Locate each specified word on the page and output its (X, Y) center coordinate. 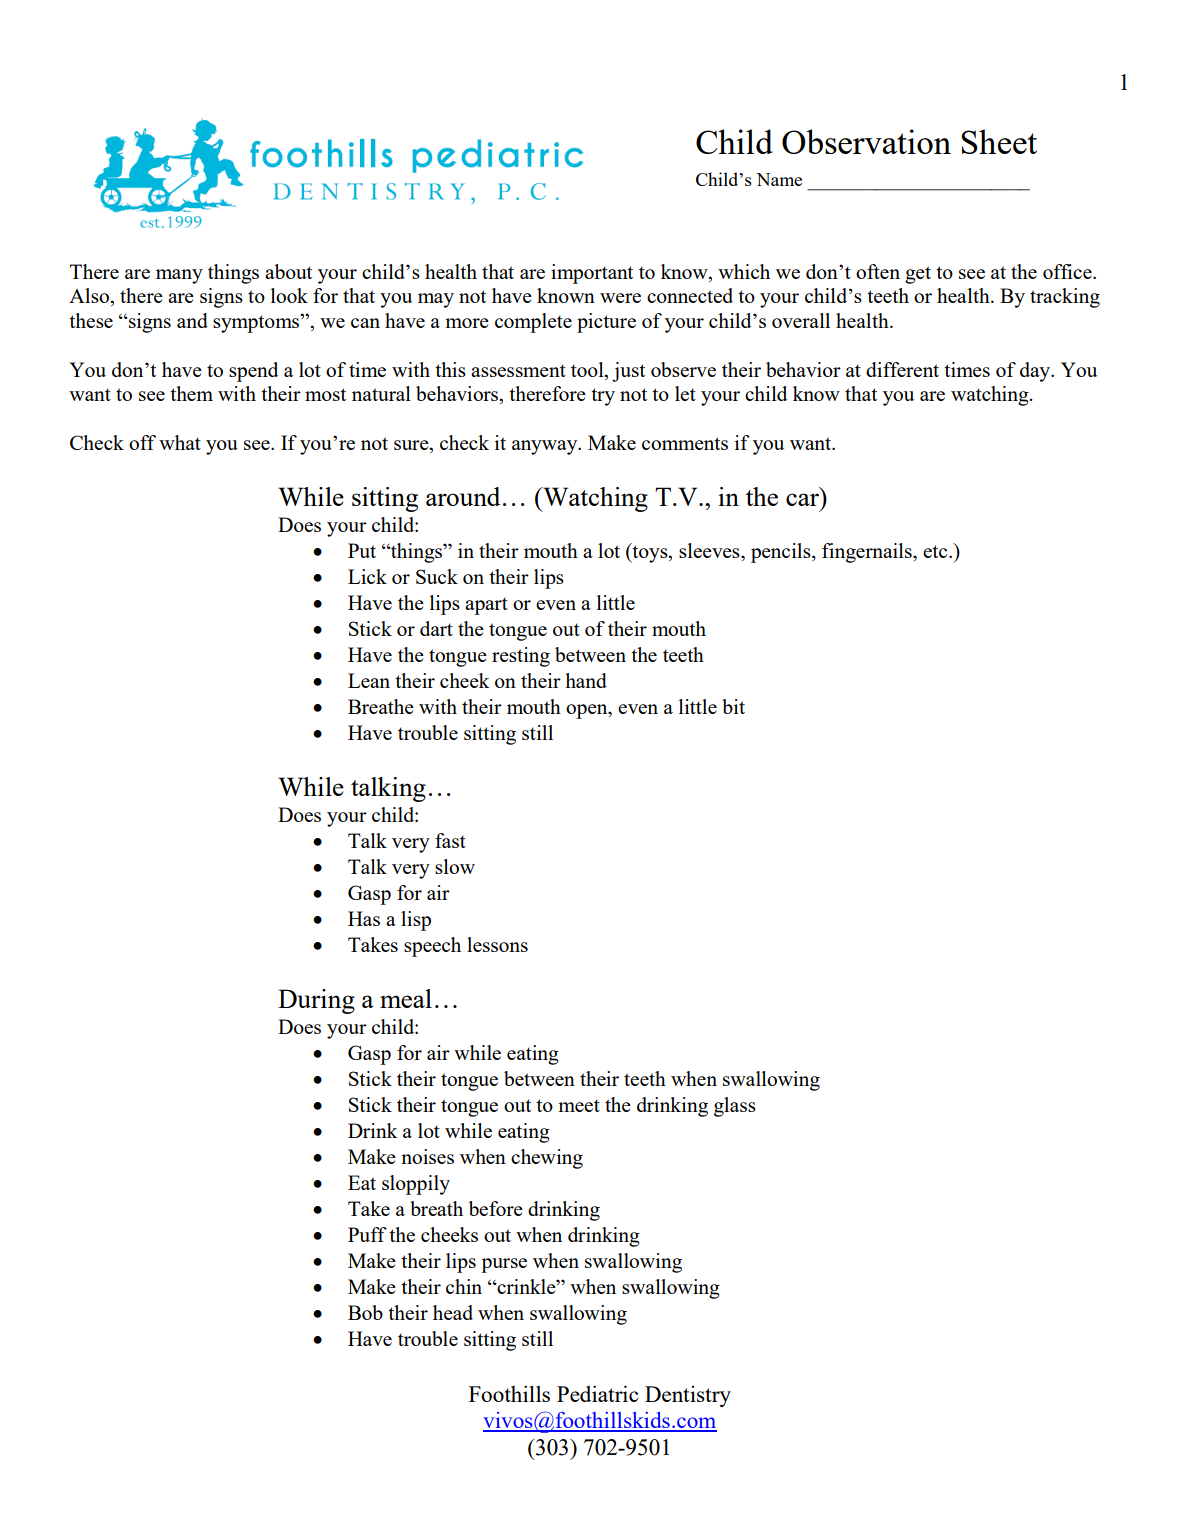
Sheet (999, 141)
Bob (365, 1312)
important (592, 274)
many (179, 276)
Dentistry (688, 1396)
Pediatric (597, 1393)
